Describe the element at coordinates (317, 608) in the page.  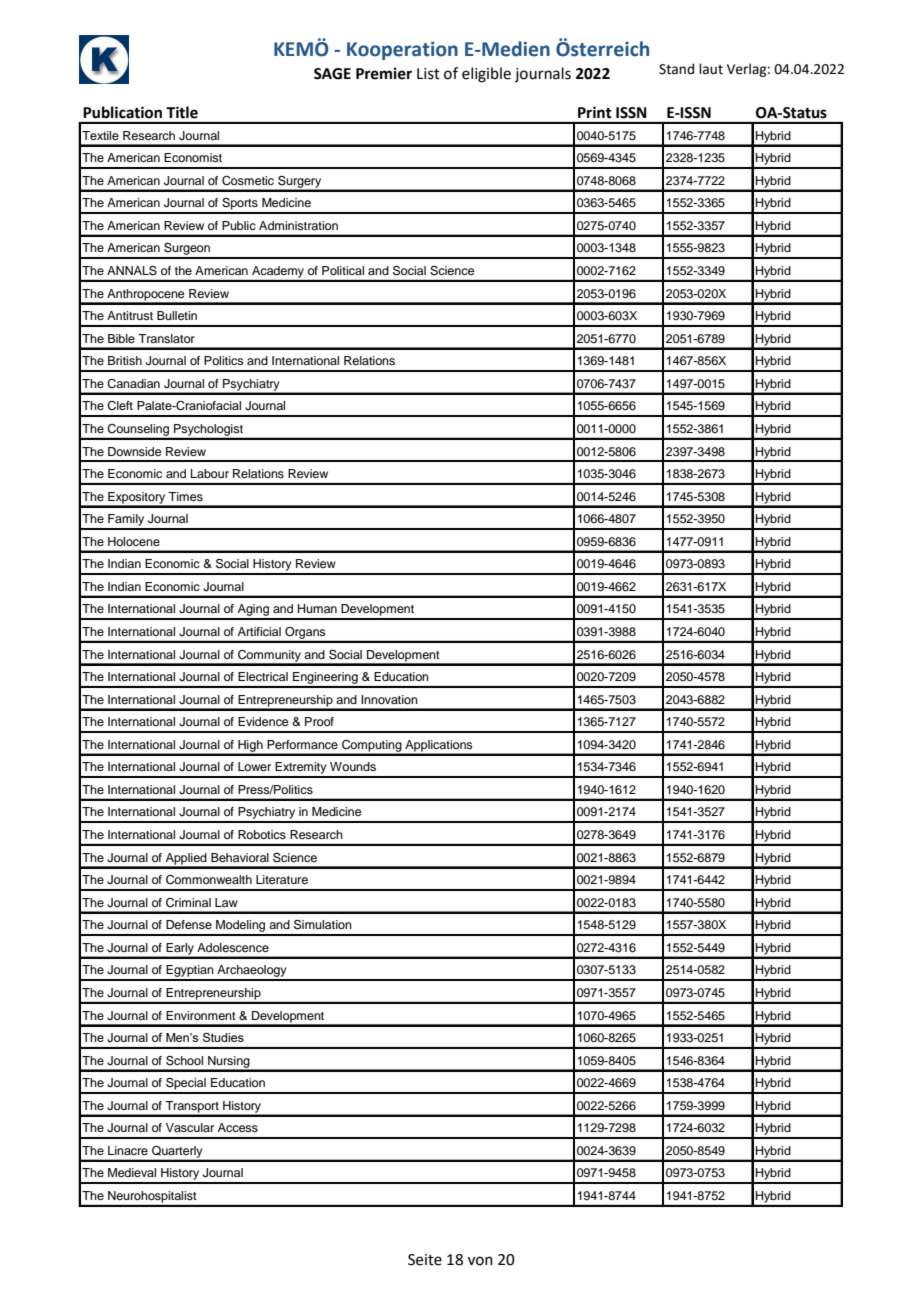
I see `Human` at that location.
